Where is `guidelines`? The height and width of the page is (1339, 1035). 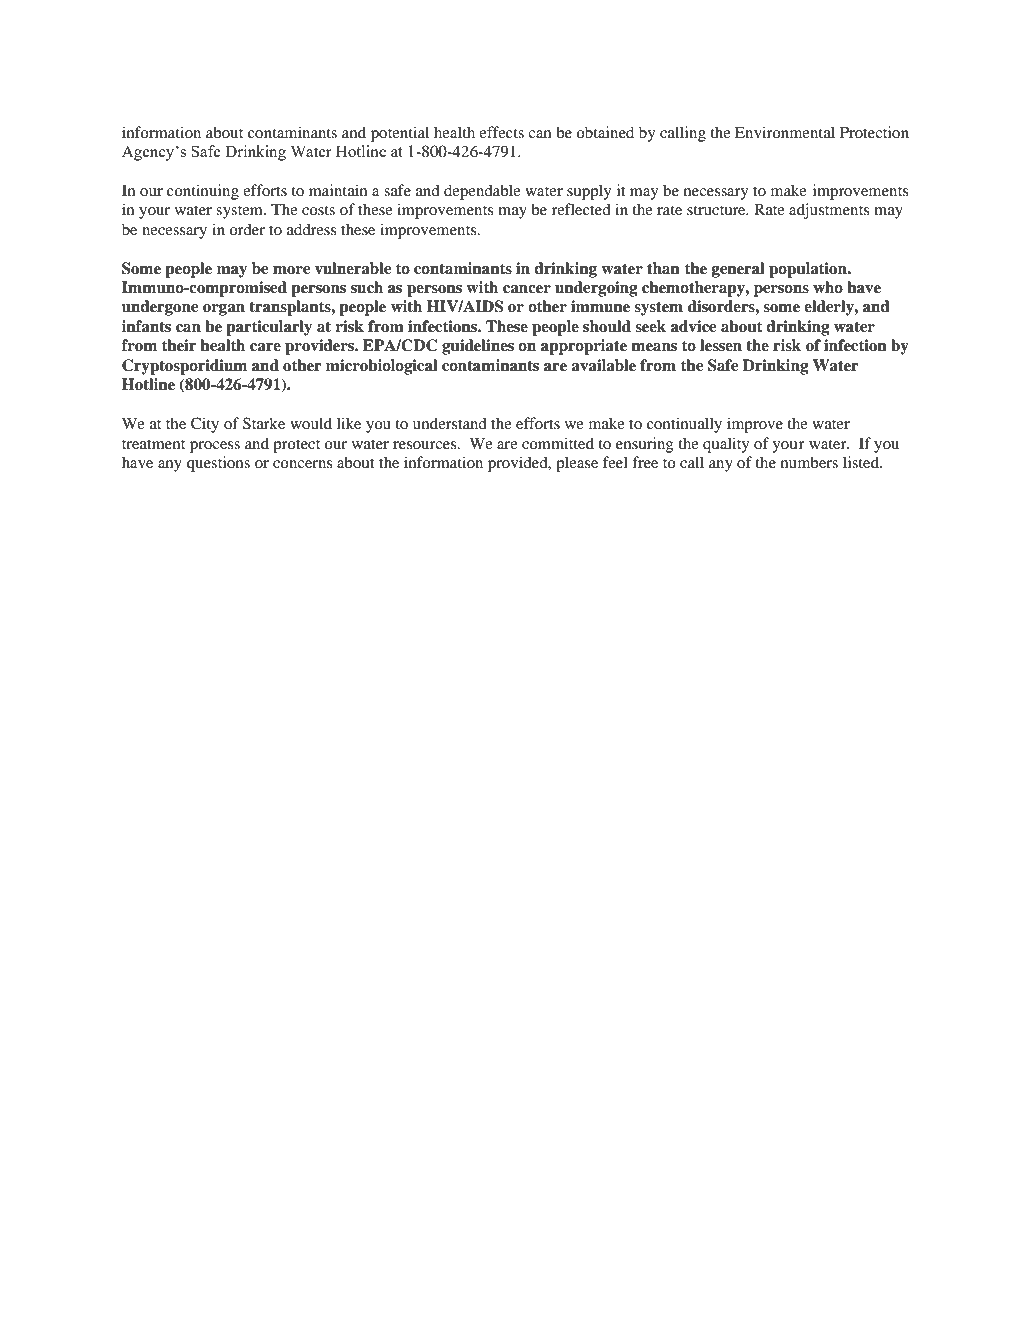
guidelines is located at coordinates (478, 347).
